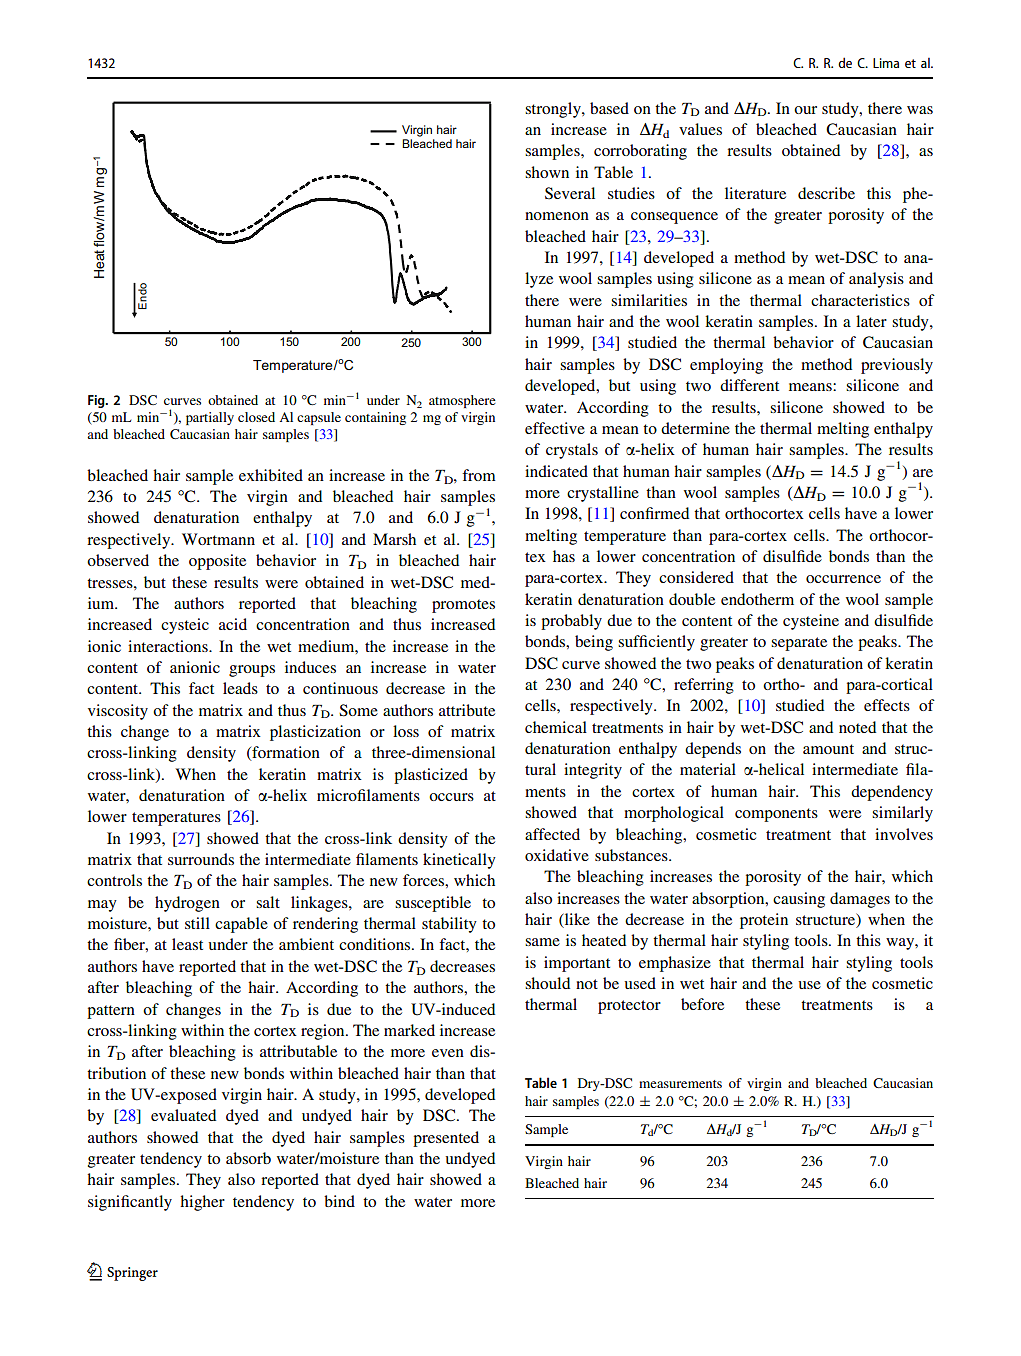 The width and height of the page is (1021, 1356). What do you see at coordinates (805, 110) in the page?
I see `our` at bounding box center [805, 110].
